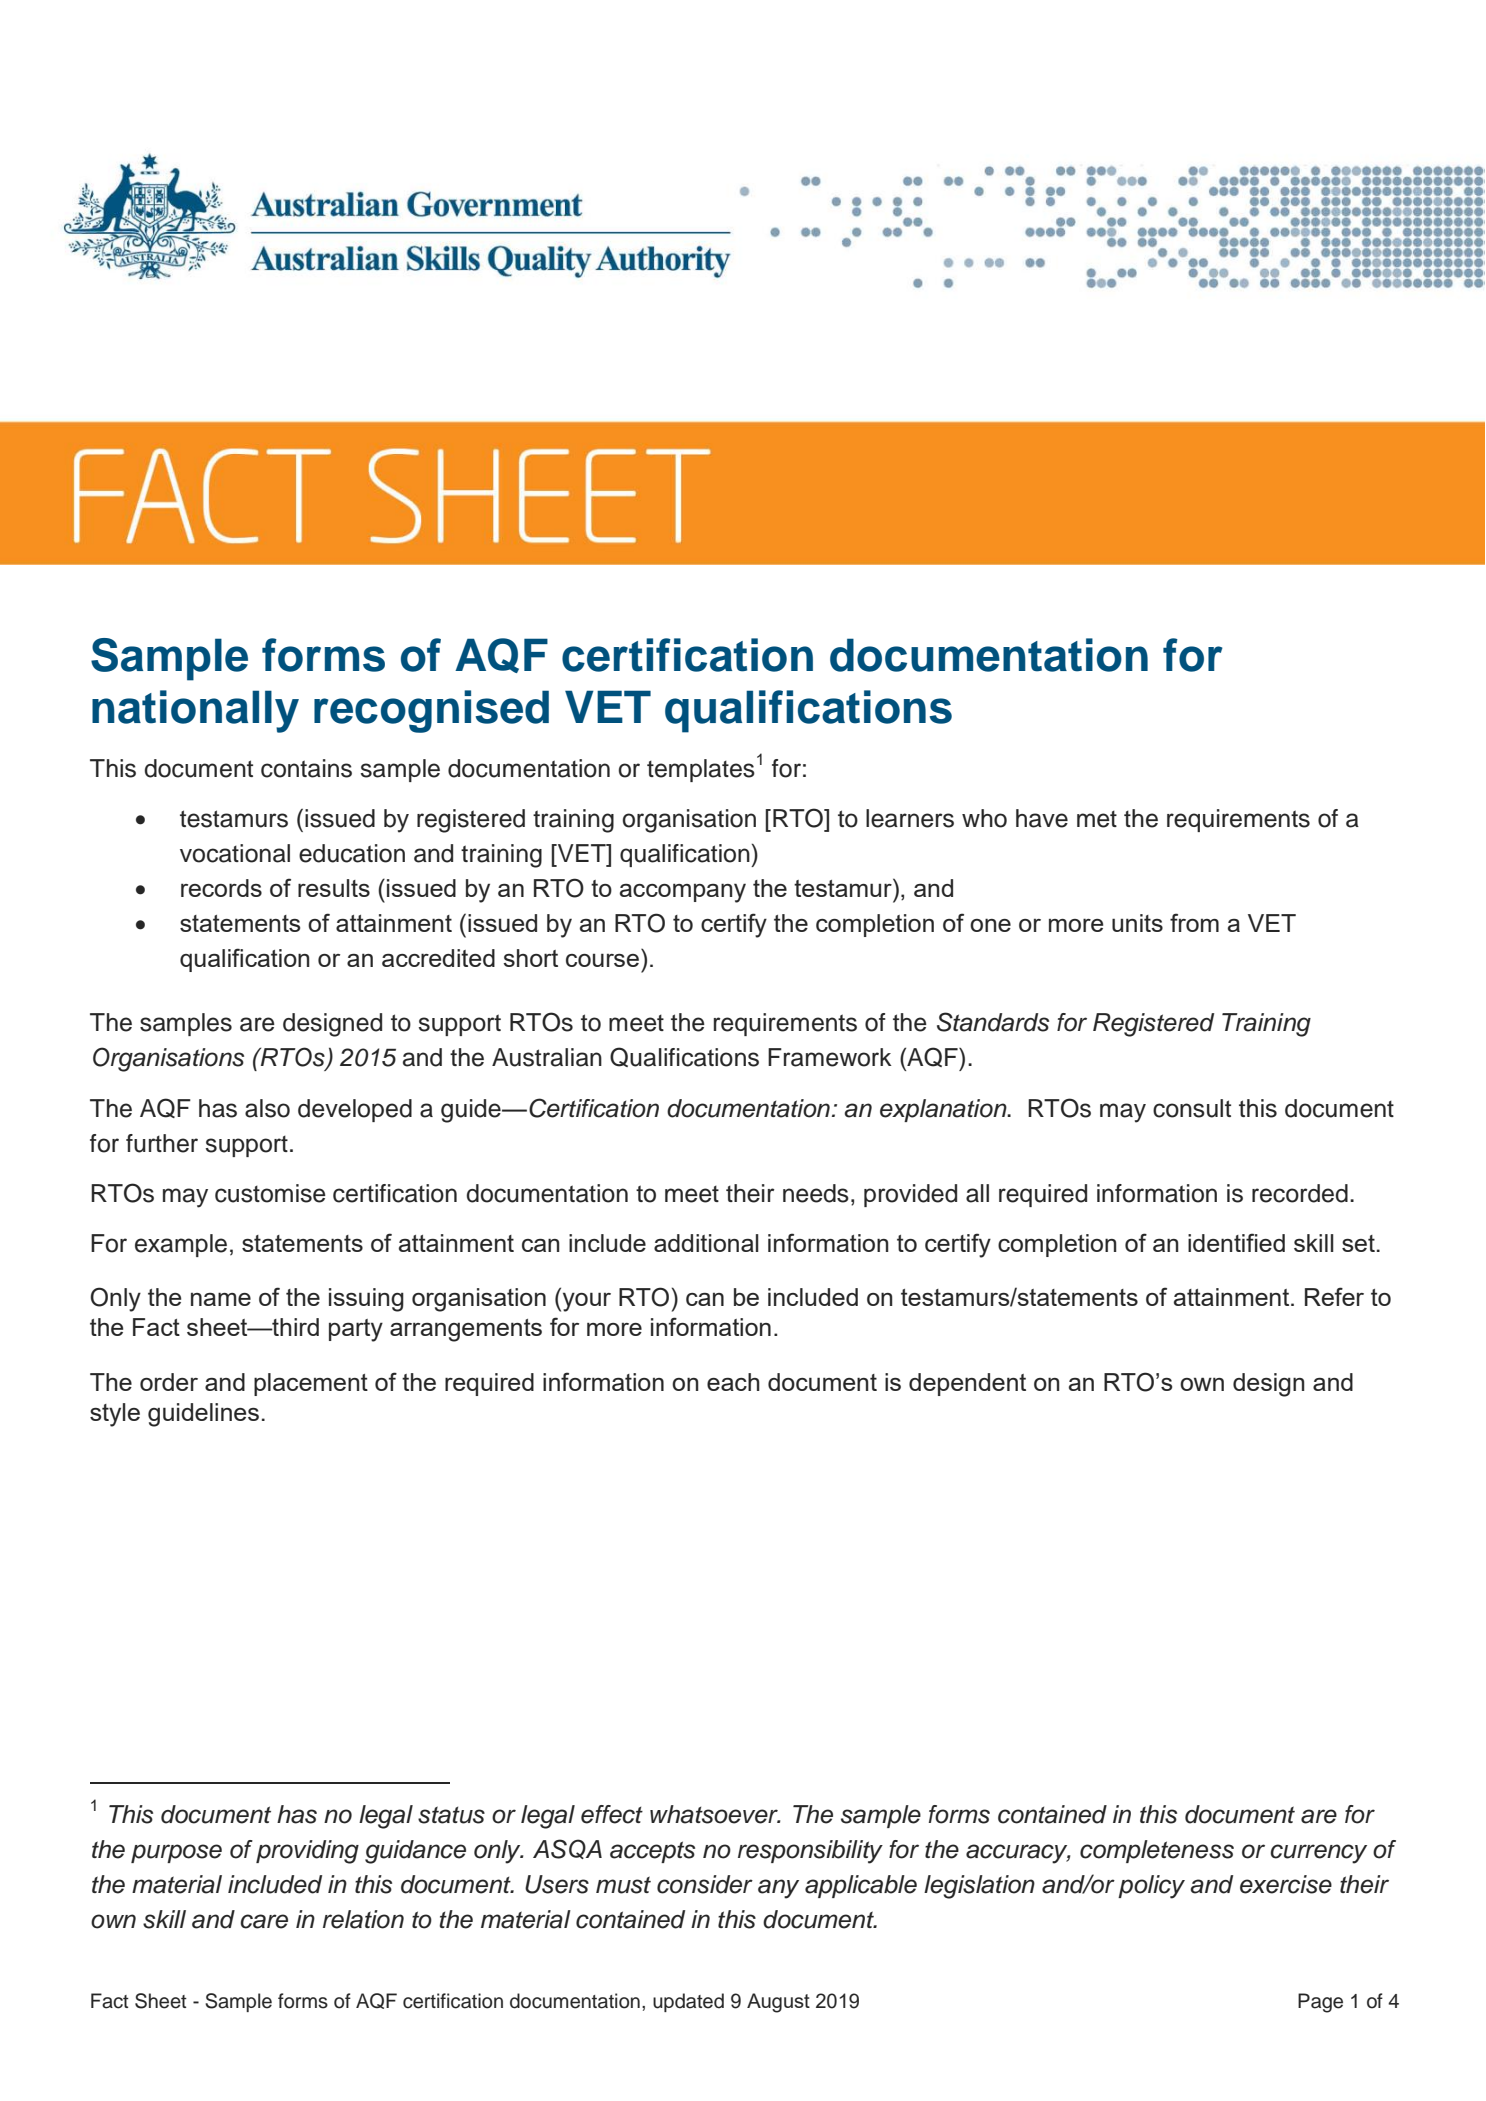 The height and width of the screenshot is (2101, 1486). Describe the element at coordinates (733, 1382) in the screenshot. I see `each` at that location.
